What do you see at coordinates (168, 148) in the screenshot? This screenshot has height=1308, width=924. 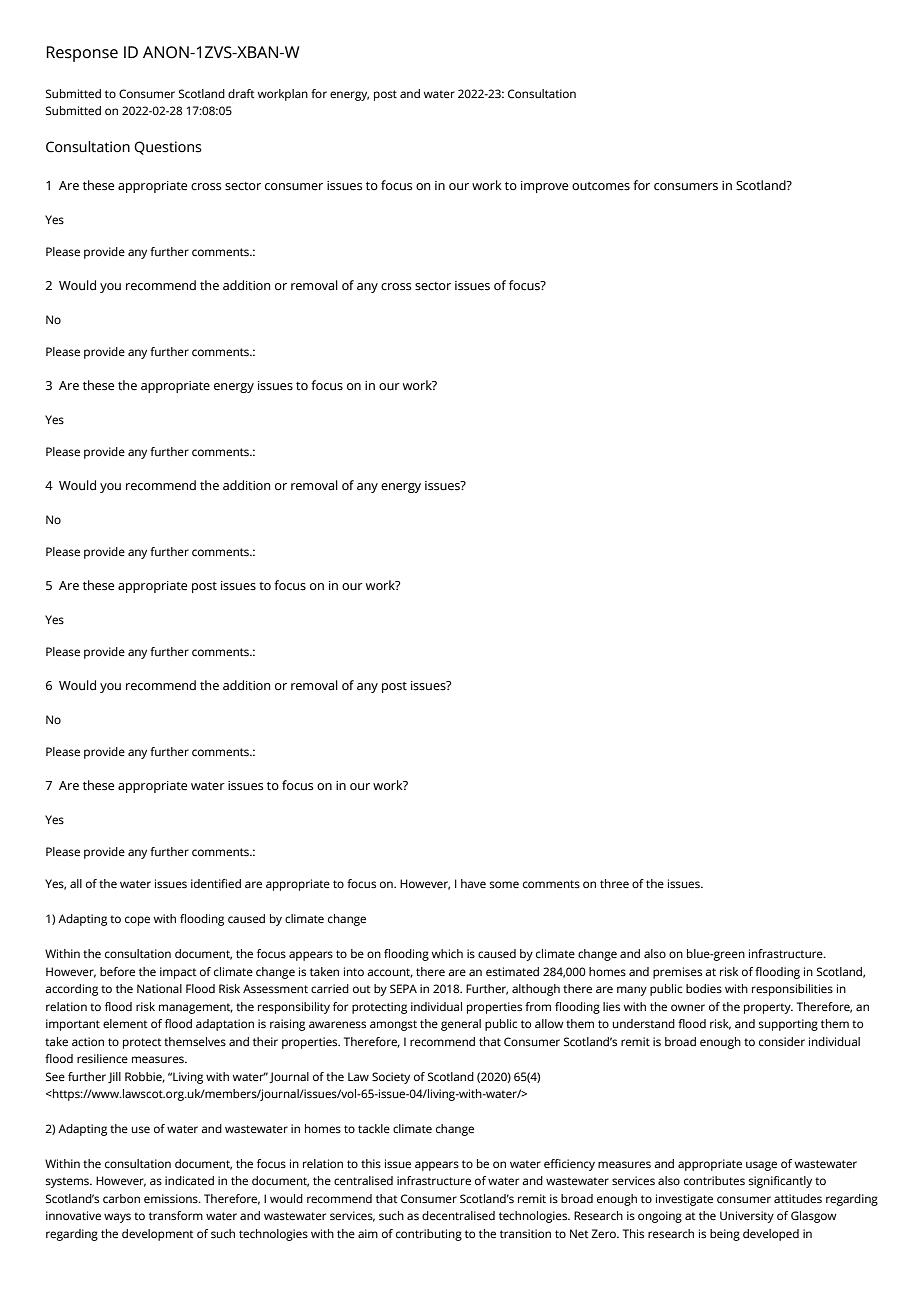 I see `Questions` at bounding box center [168, 148].
